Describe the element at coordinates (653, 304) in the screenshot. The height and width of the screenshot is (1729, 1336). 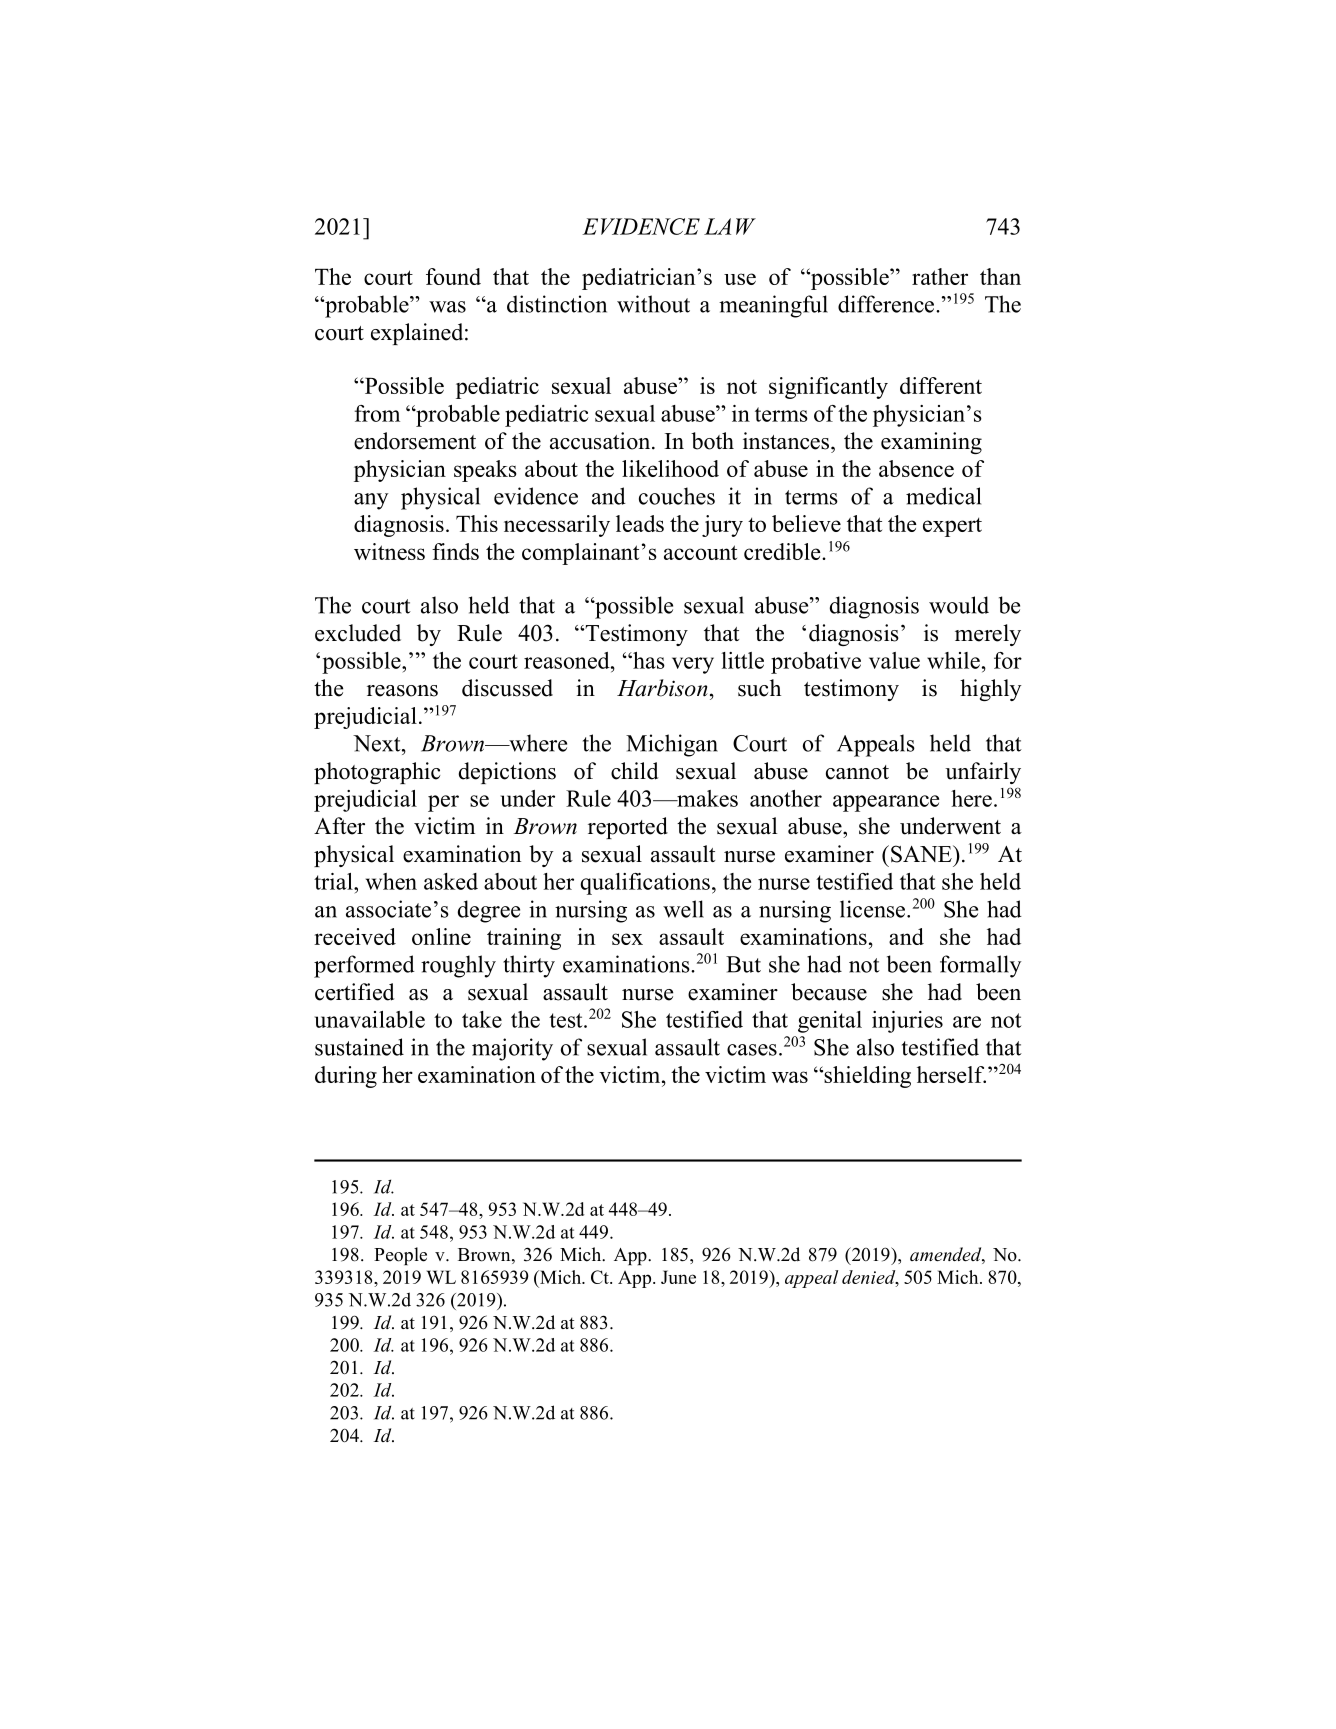
I see `without` at that location.
